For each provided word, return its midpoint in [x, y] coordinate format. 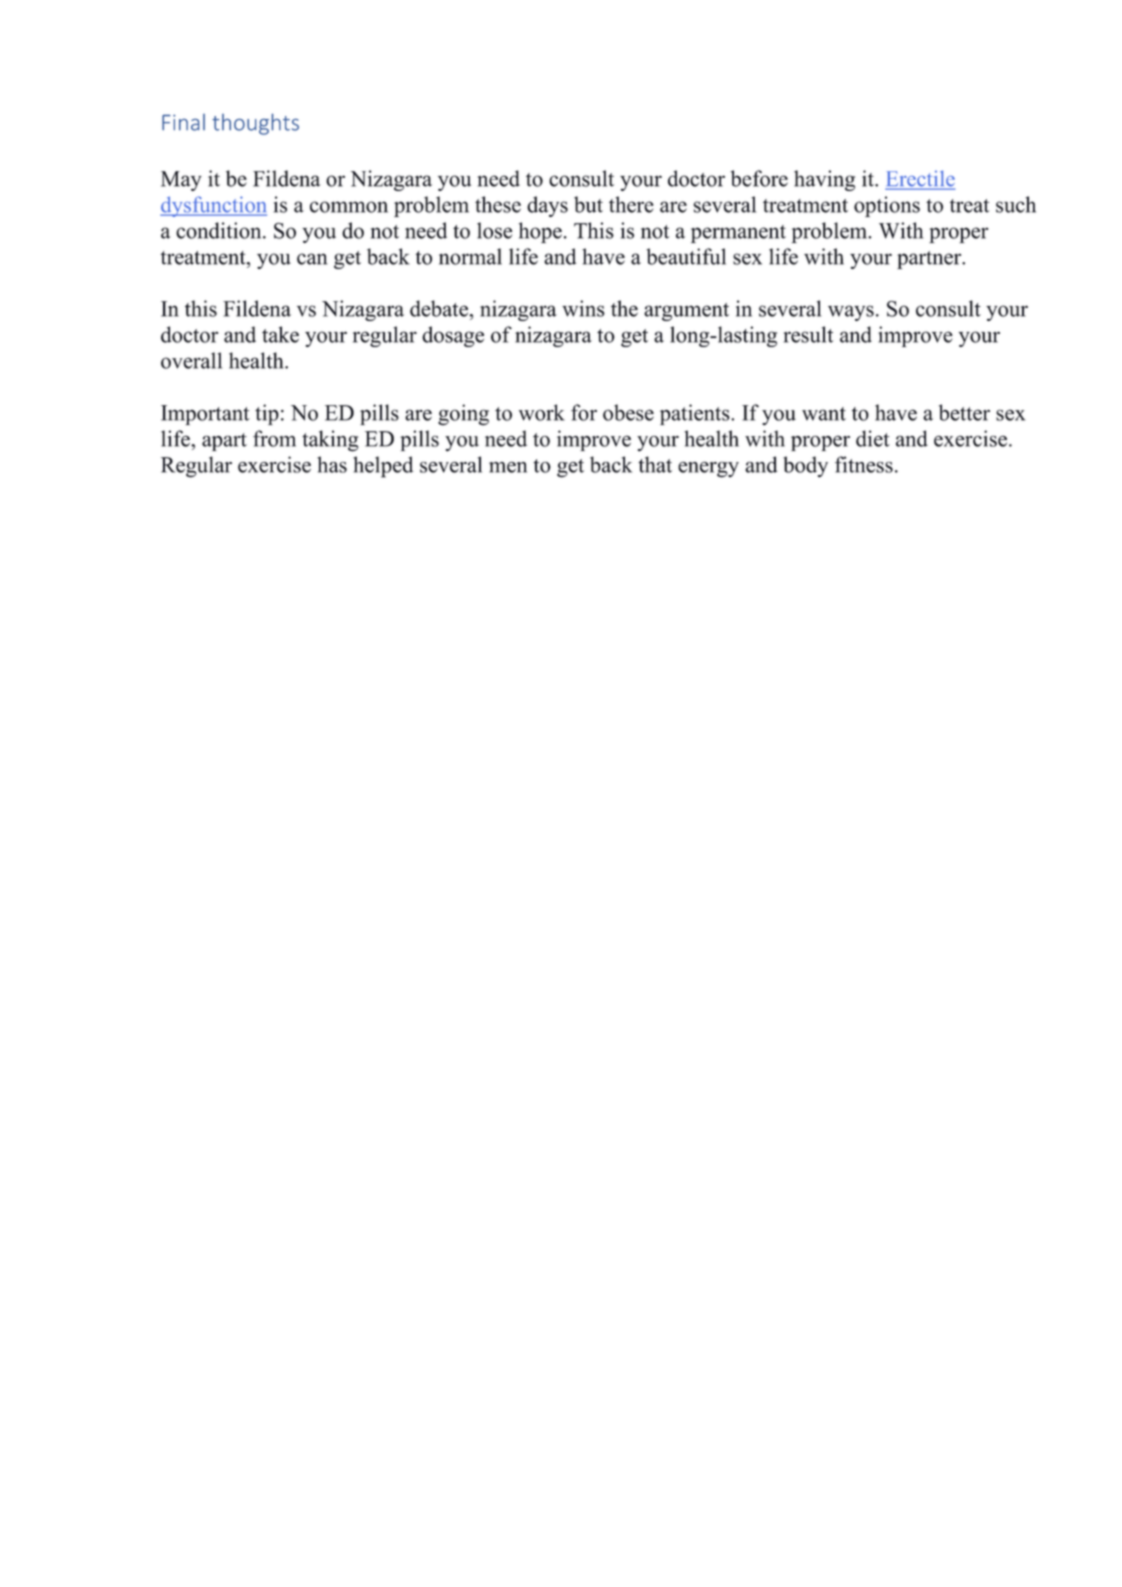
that [655, 464]
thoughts [255, 124]
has [332, 464]
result [808, 334]
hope [540, 232]
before [759, 178]
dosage [453, 336]
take [280, 334]
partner [930, 260]
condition [220, 230]
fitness [864, 464]
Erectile [920, 179]
